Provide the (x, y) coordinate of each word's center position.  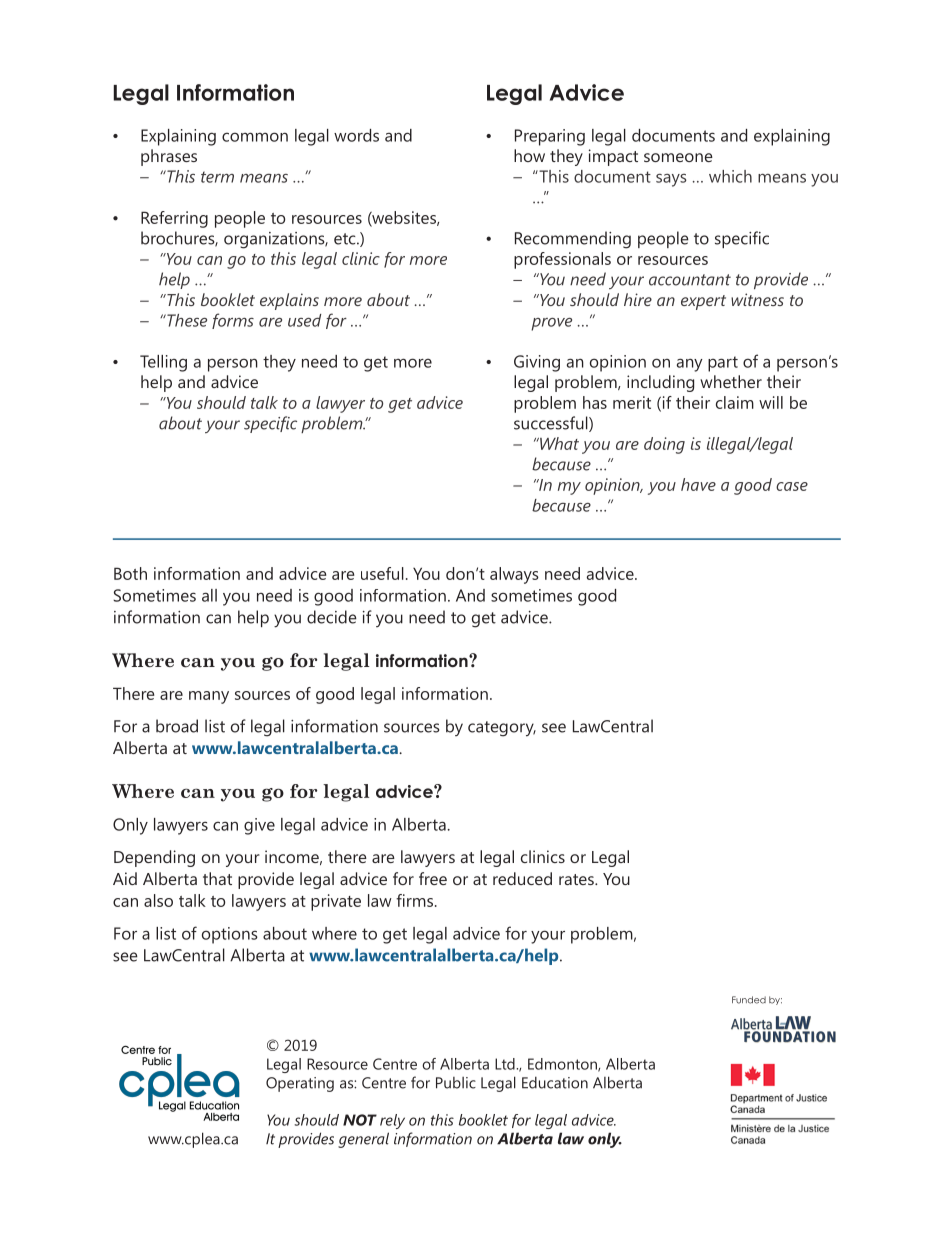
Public (456, 1083)
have (698, 484)
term (217, 177)
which (730, 176)
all (209, 595)
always (514, 575)
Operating (300, 1084)
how (529, 155)
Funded (749, 1000)
